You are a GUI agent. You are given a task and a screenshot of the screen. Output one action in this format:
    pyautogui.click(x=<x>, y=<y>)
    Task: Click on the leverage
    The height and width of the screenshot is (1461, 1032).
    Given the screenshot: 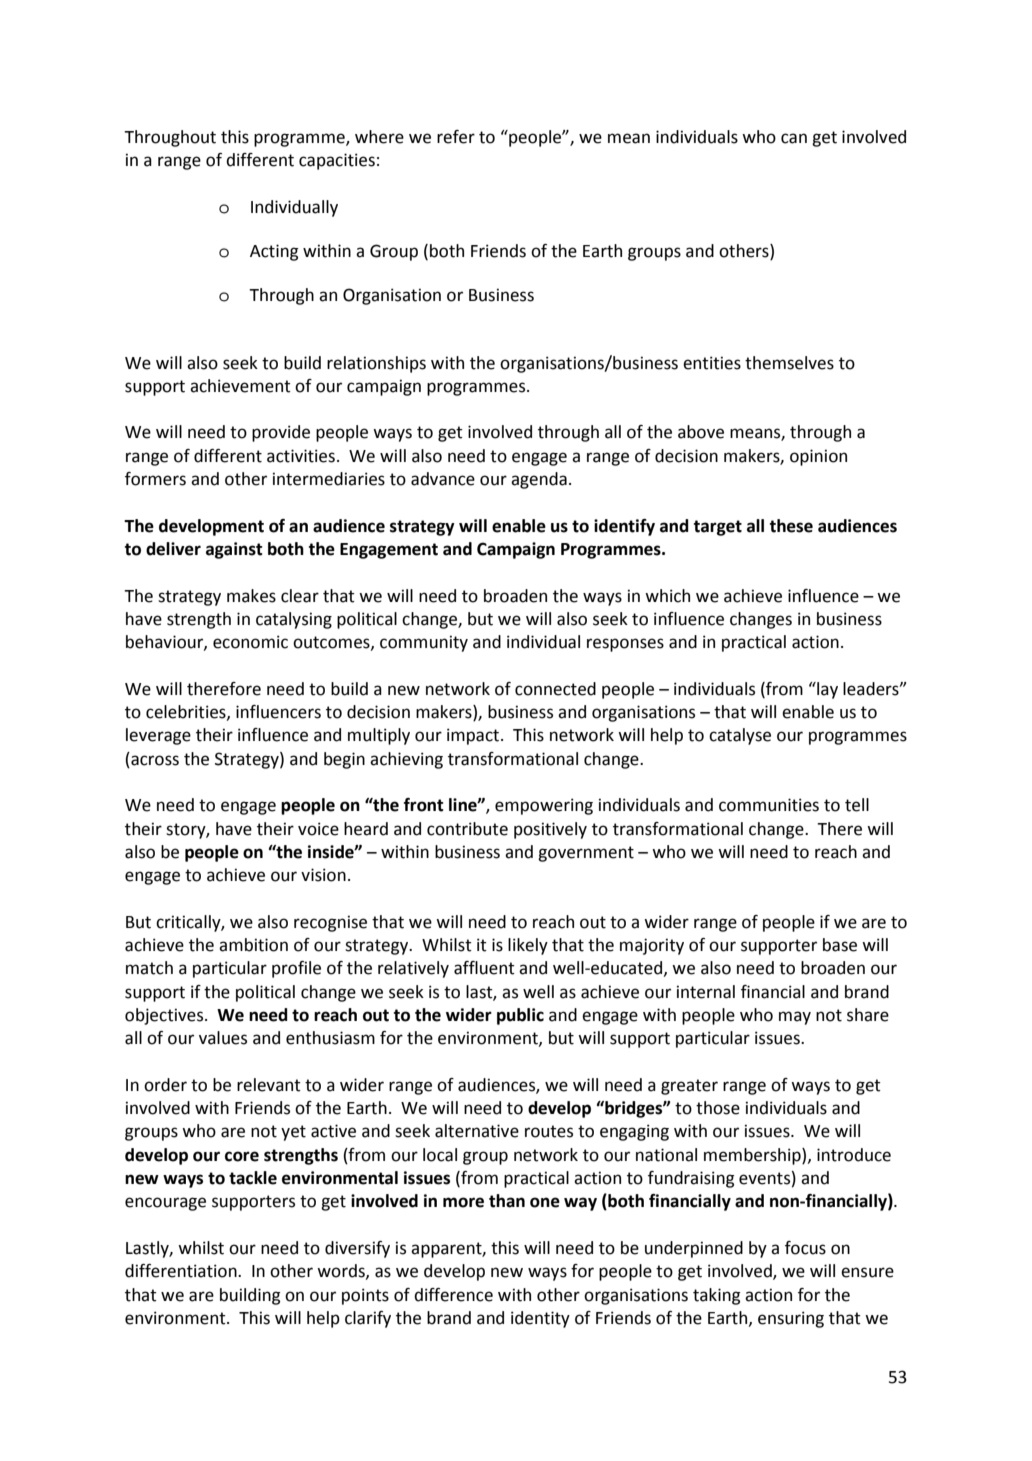 What is the action you would take?
    pyautogui.click(x=158, y=736)
